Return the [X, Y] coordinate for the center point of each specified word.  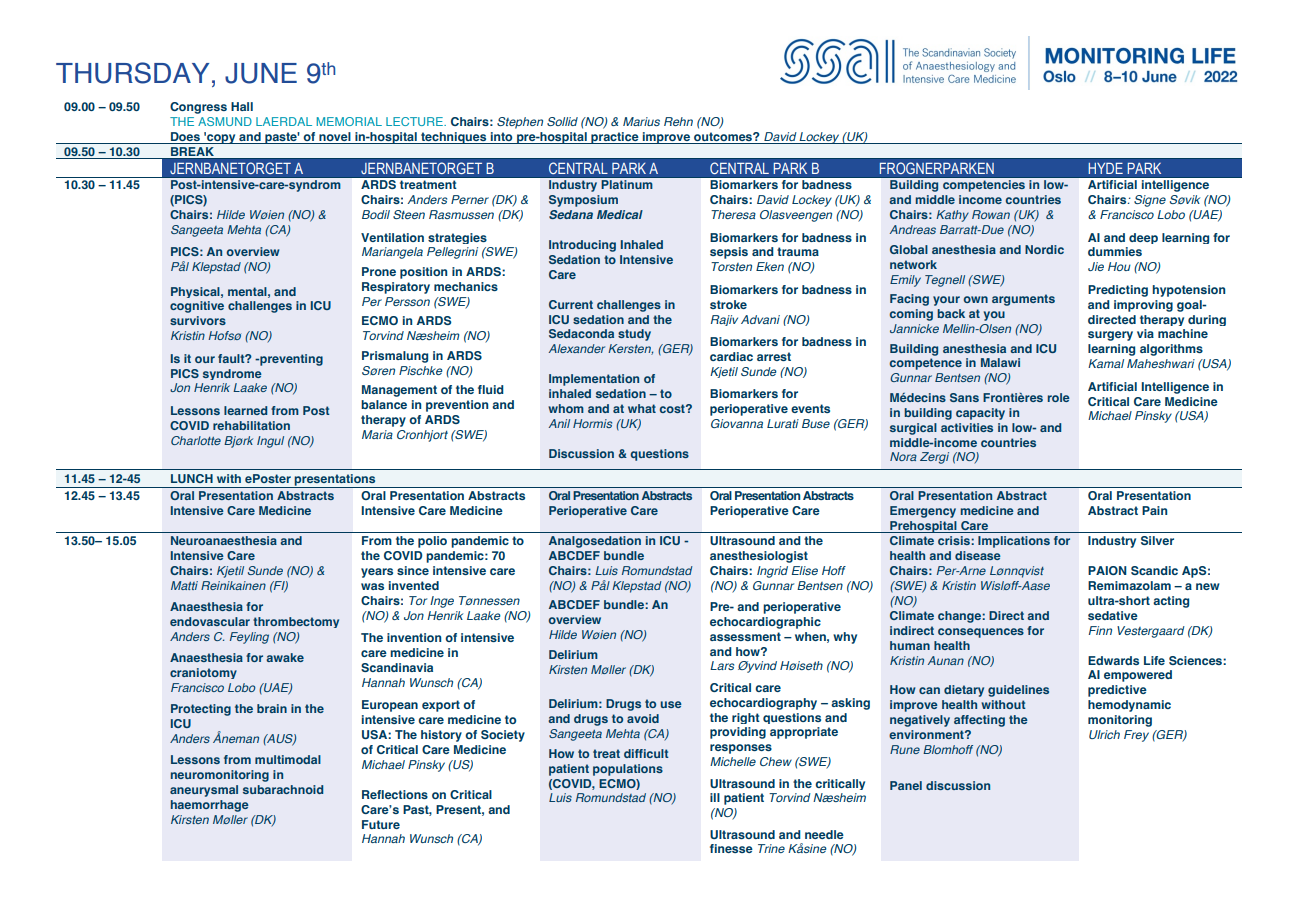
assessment [745, 636]
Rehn [678, 121]
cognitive [197, 307]
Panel [906, 785]
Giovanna [737, 423]
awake [285, 657]
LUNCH [192, 478]
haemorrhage [210, 806]
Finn [1100, 630]
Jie [1096, 266]
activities [967, 427]
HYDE [1105, 168]
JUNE [261, 73]
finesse [731, 848]
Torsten [731, 266]
